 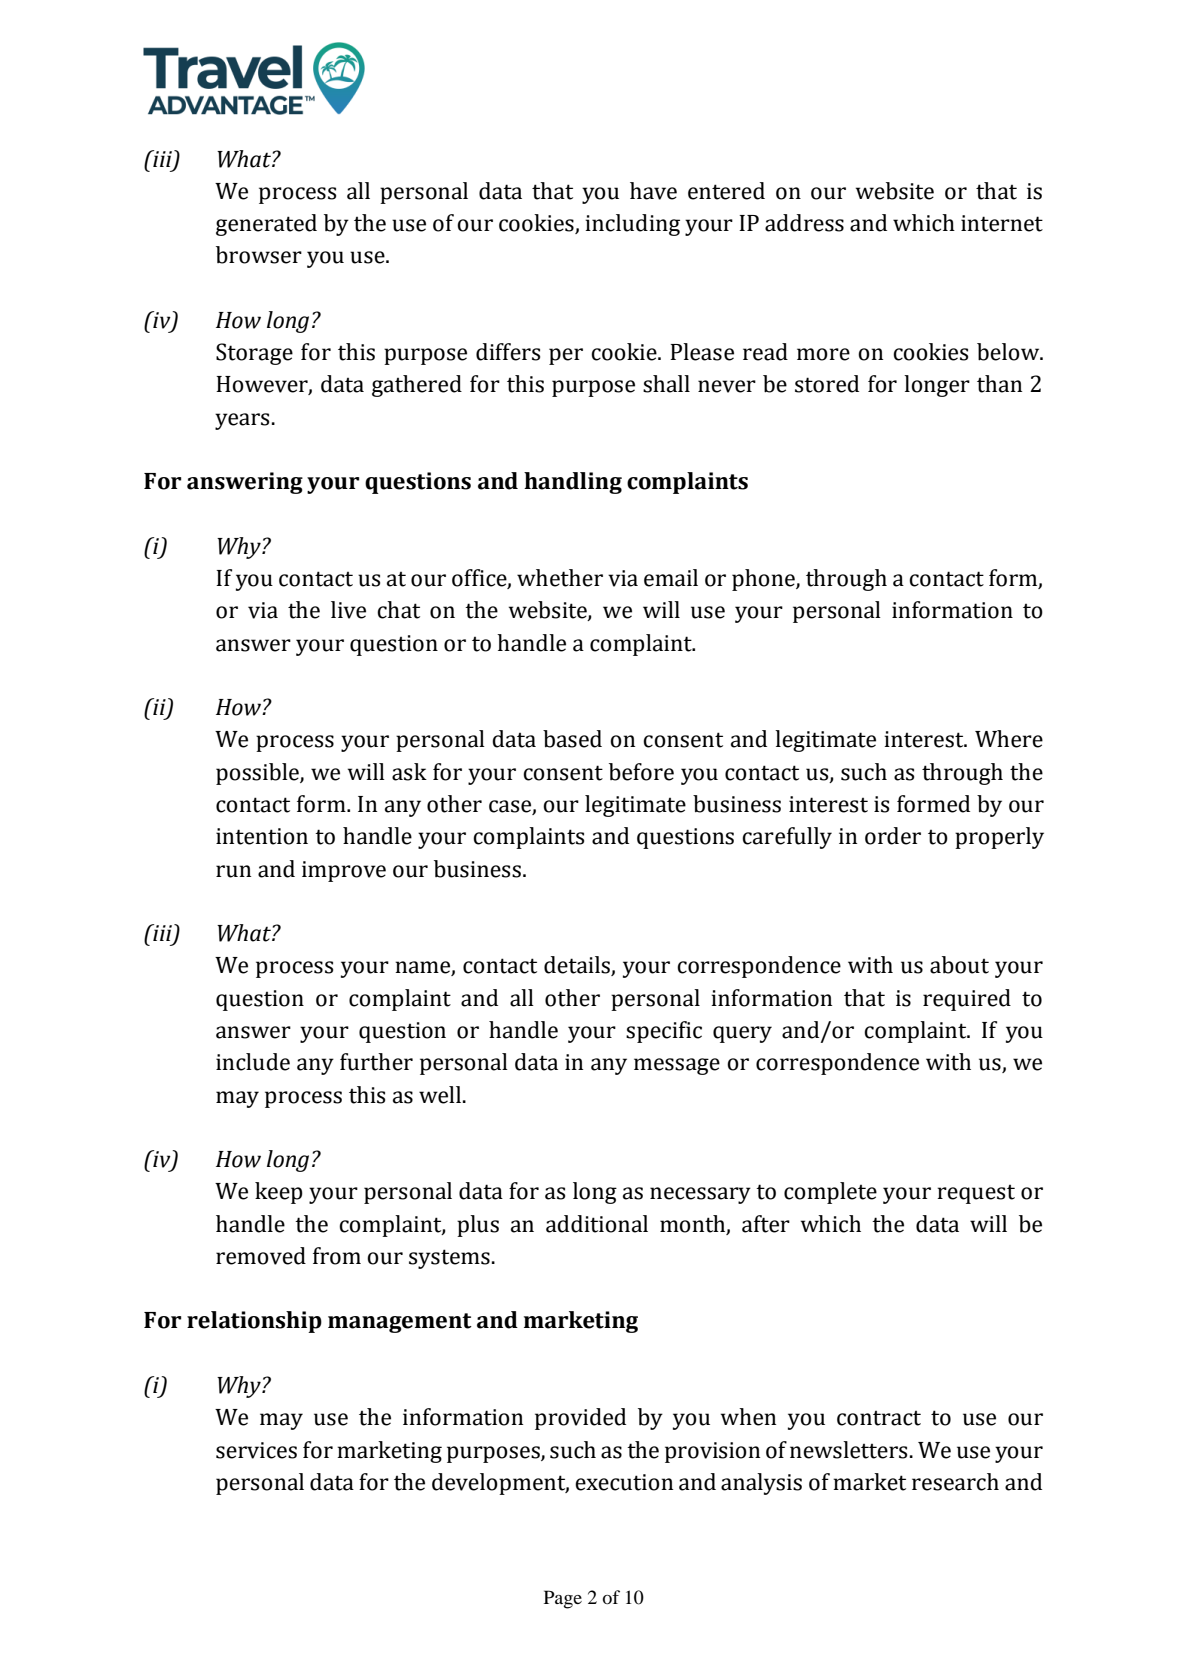 I want to click on generated, so click(x=266, y=225).
